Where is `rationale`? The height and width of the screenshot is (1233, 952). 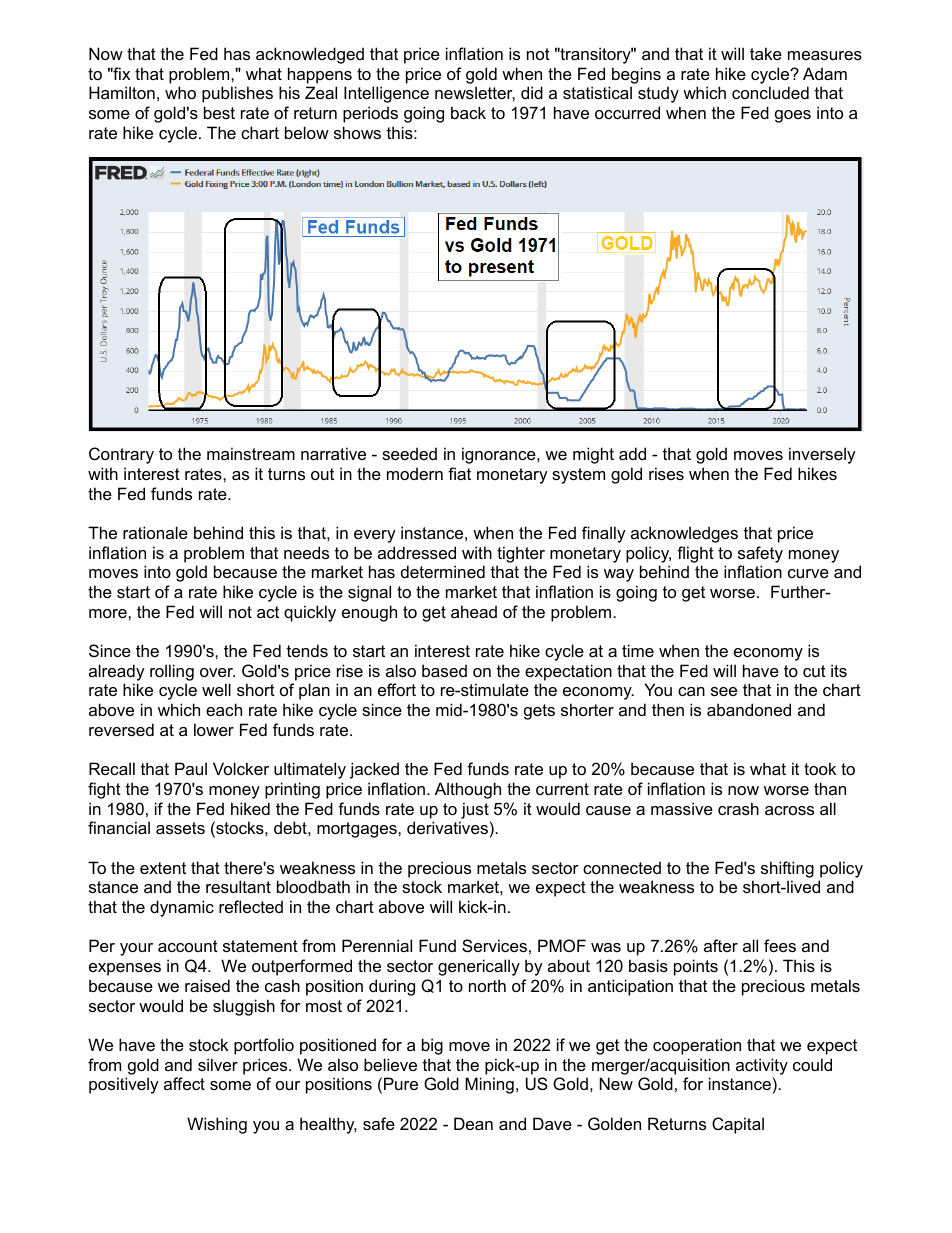 rationale is located at coordinates (155, 532).
